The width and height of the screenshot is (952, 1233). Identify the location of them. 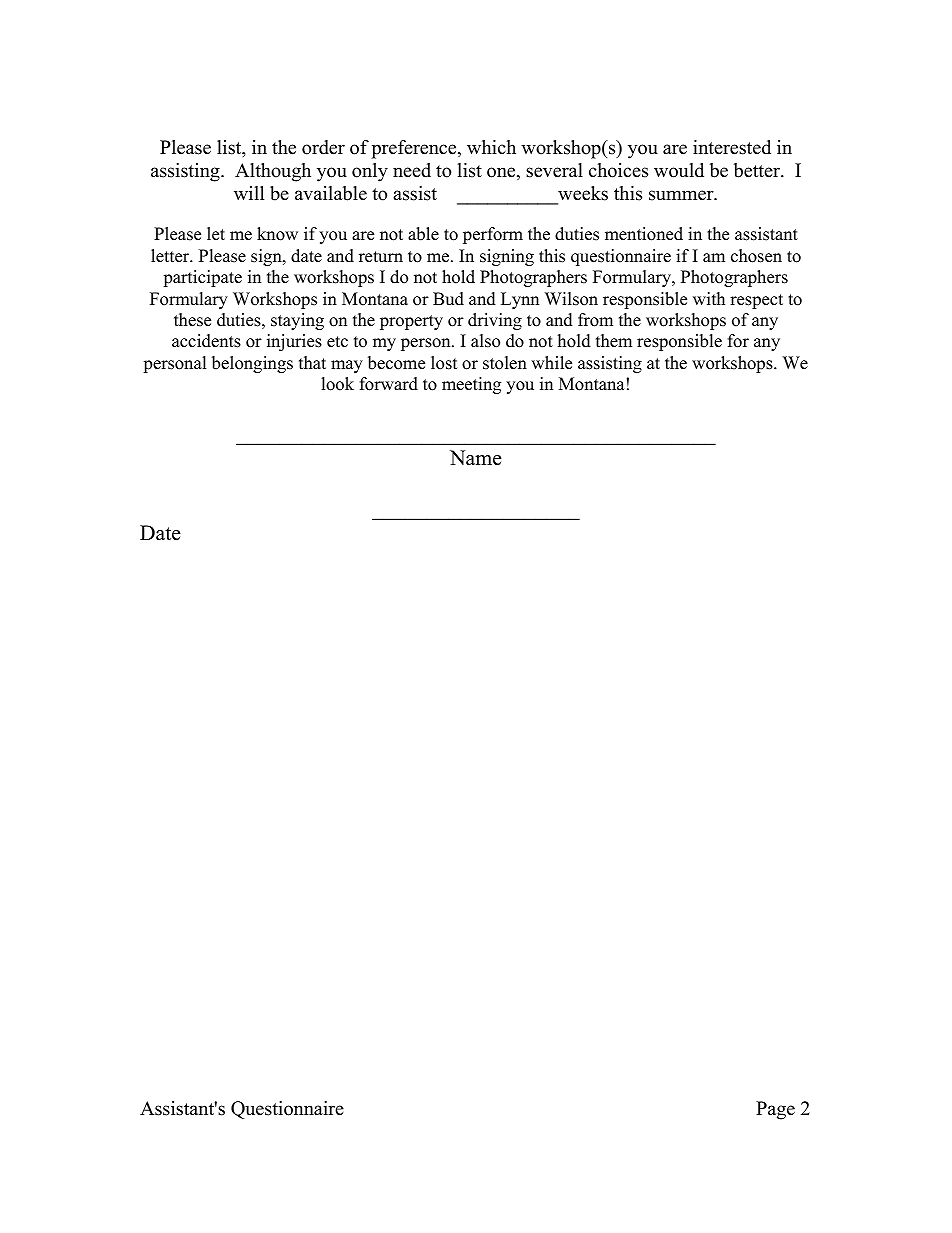
(614, 341).
